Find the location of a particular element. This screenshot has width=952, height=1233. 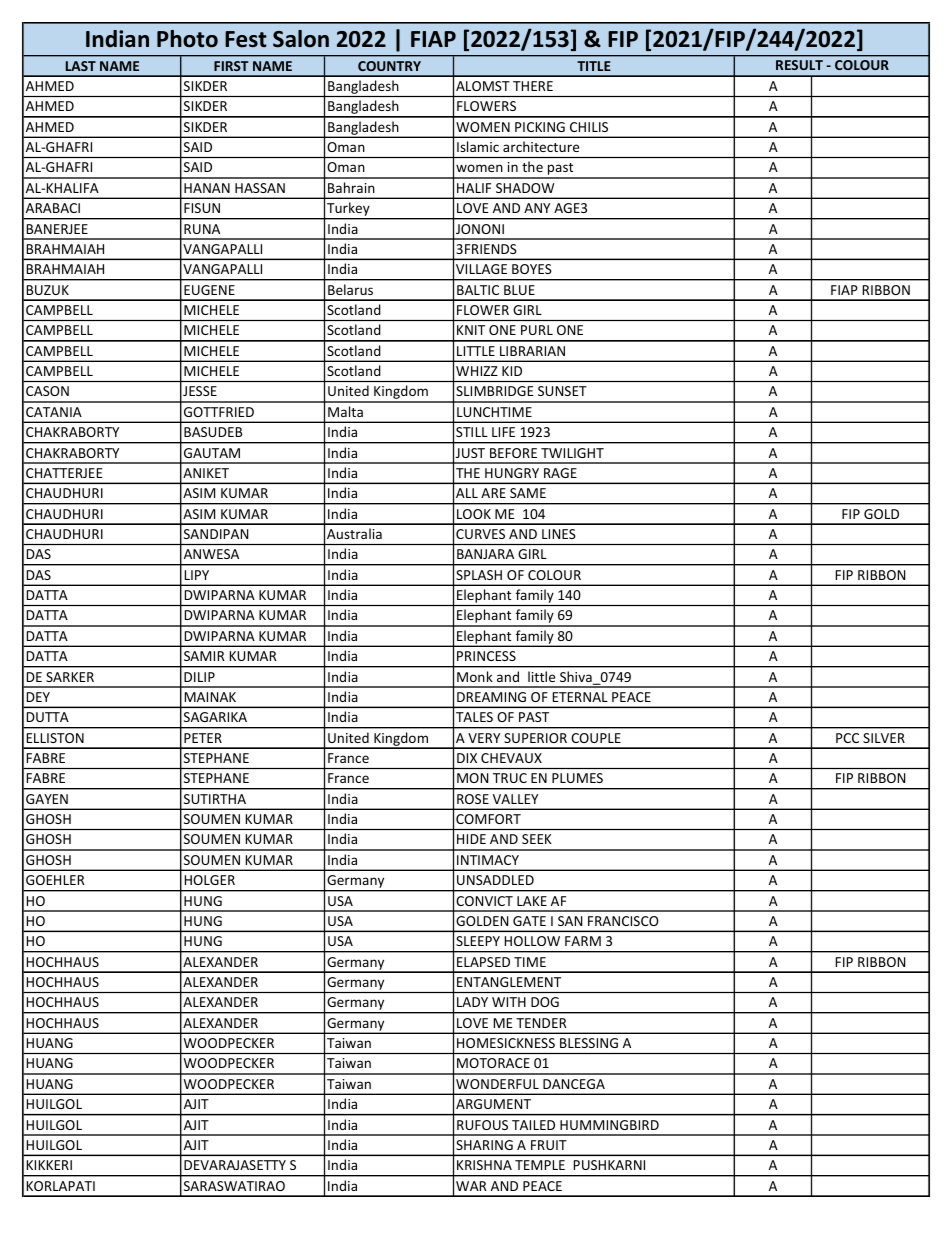

ROSE is located at coordinates (473, 799).
